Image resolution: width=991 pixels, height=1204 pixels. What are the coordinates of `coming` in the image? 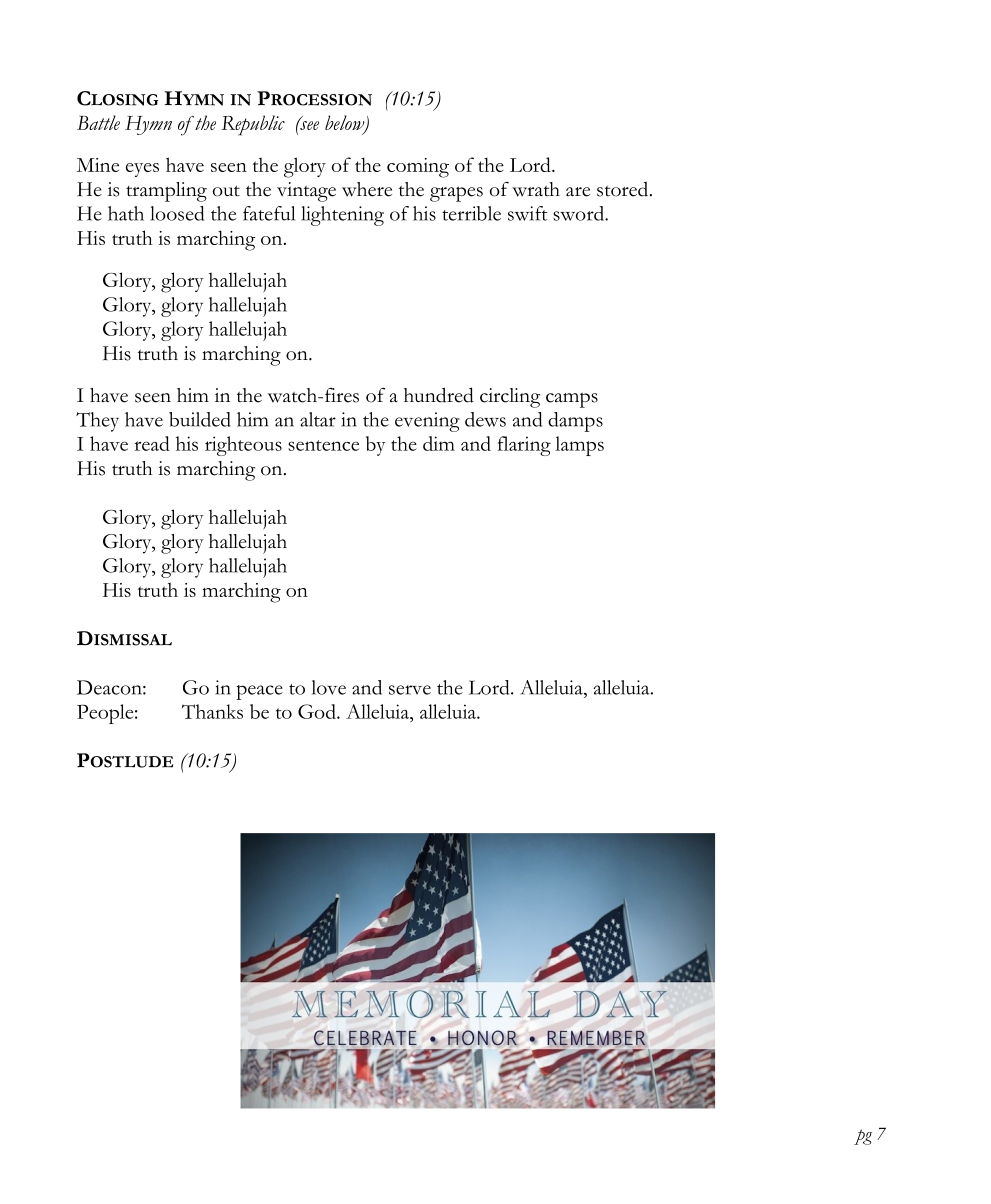 It's located at (418, 168).
